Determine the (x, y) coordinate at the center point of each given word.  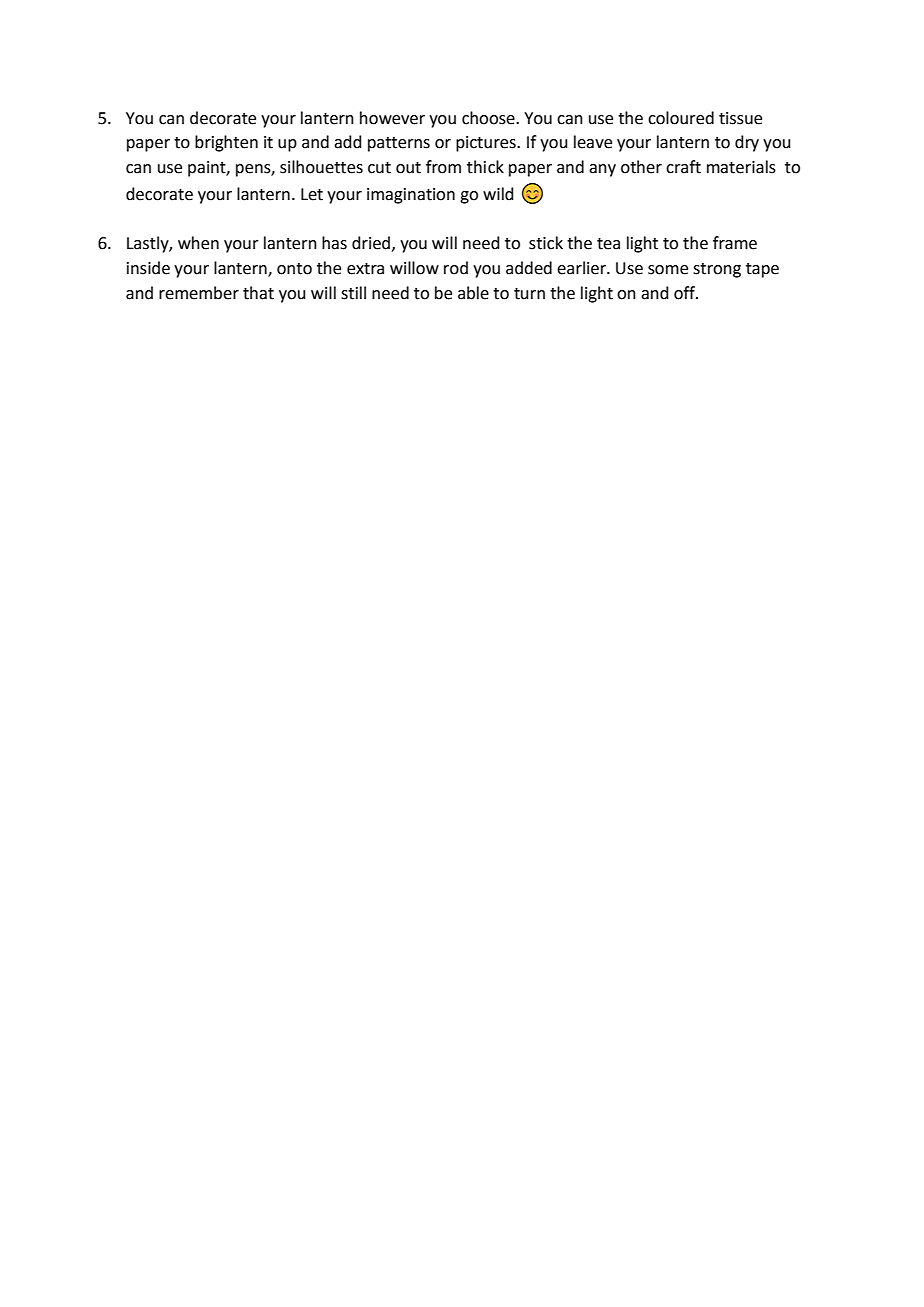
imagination (411, 196)
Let (312, 194)
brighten (226, 143)
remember (199, 293)
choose (489, 118)
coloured (681, 118)
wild (498, 194)
